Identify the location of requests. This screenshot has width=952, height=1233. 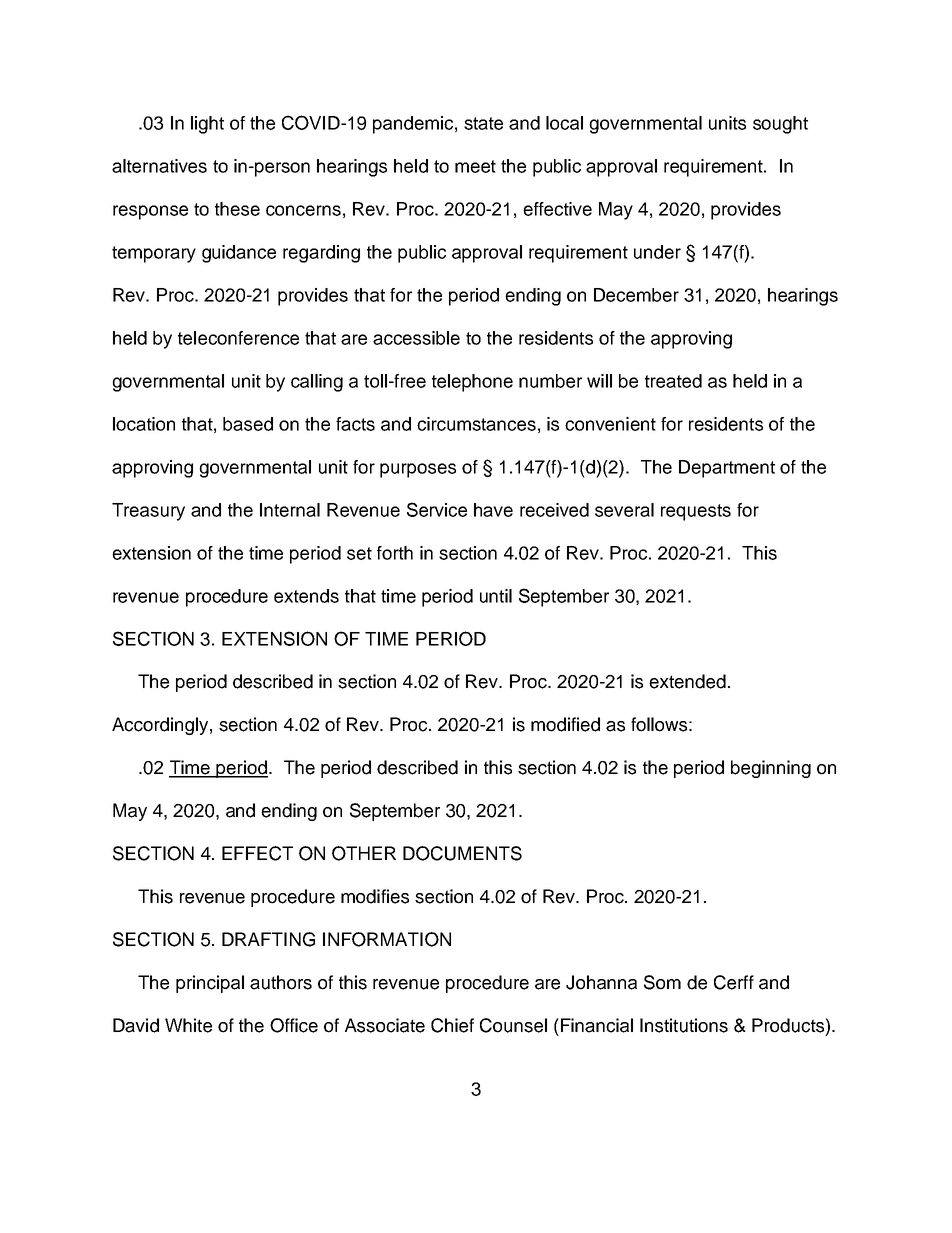
(696, 512).
